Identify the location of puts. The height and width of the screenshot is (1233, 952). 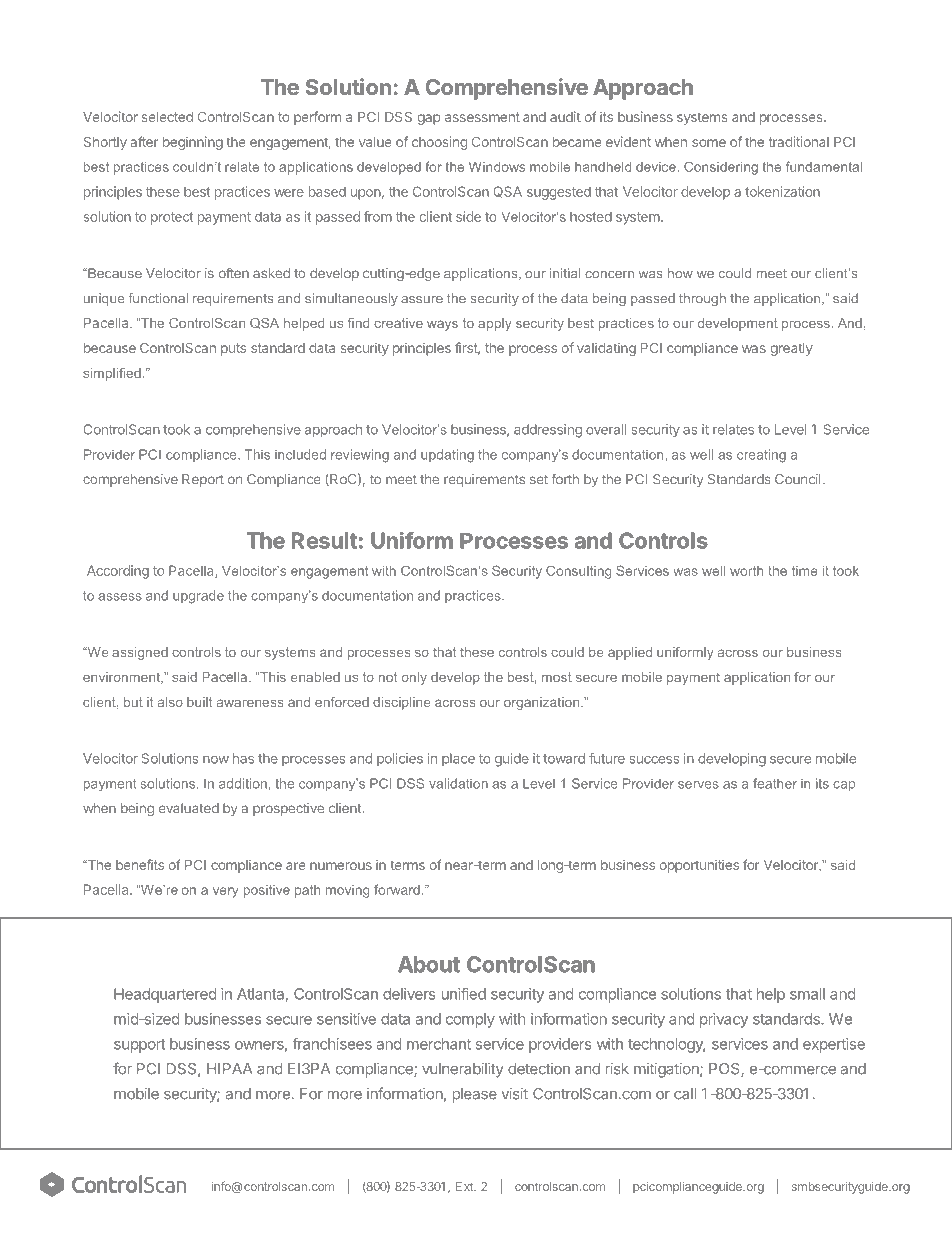
(233, 349).
